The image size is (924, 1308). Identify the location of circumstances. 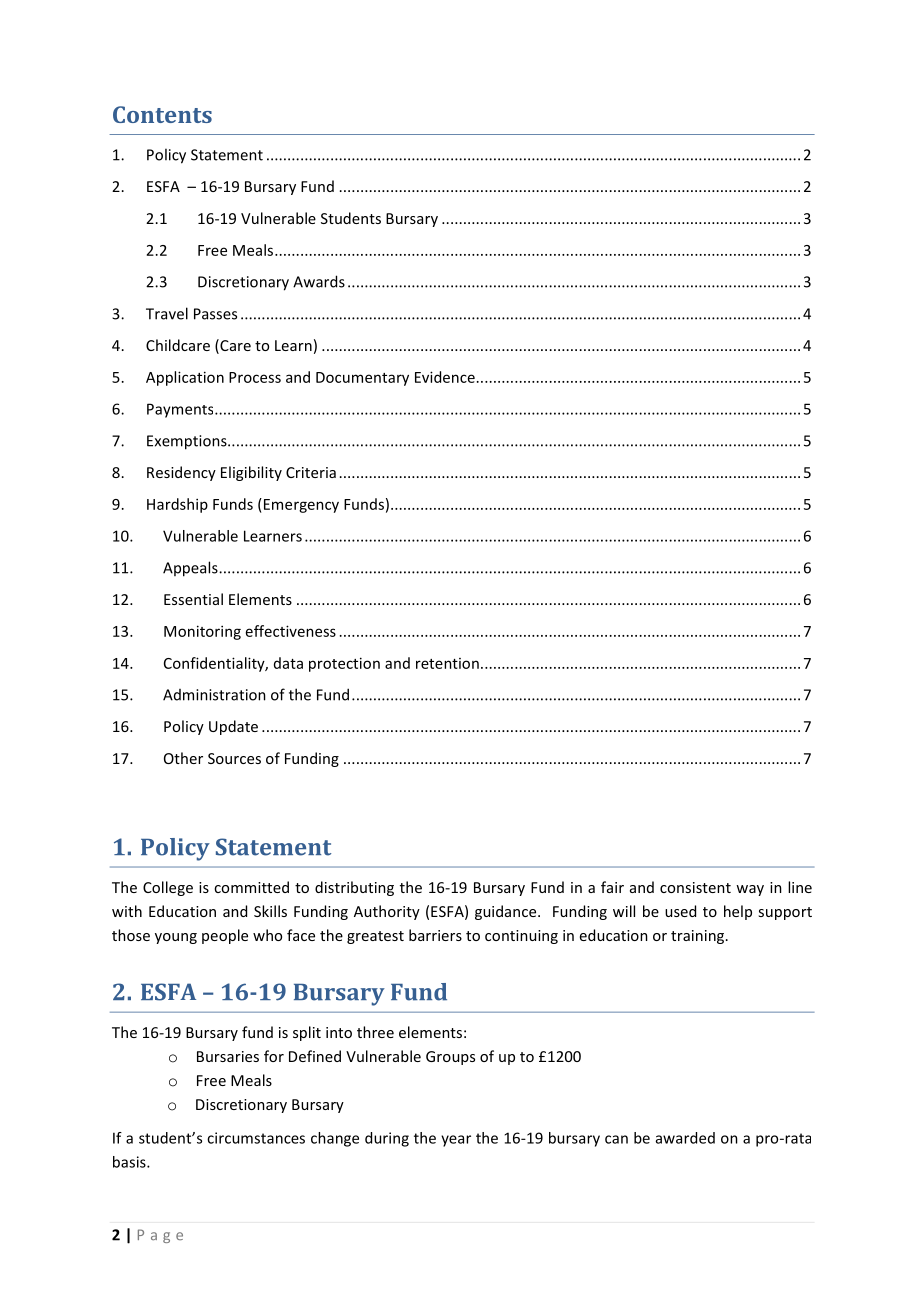
(256, 1138).
